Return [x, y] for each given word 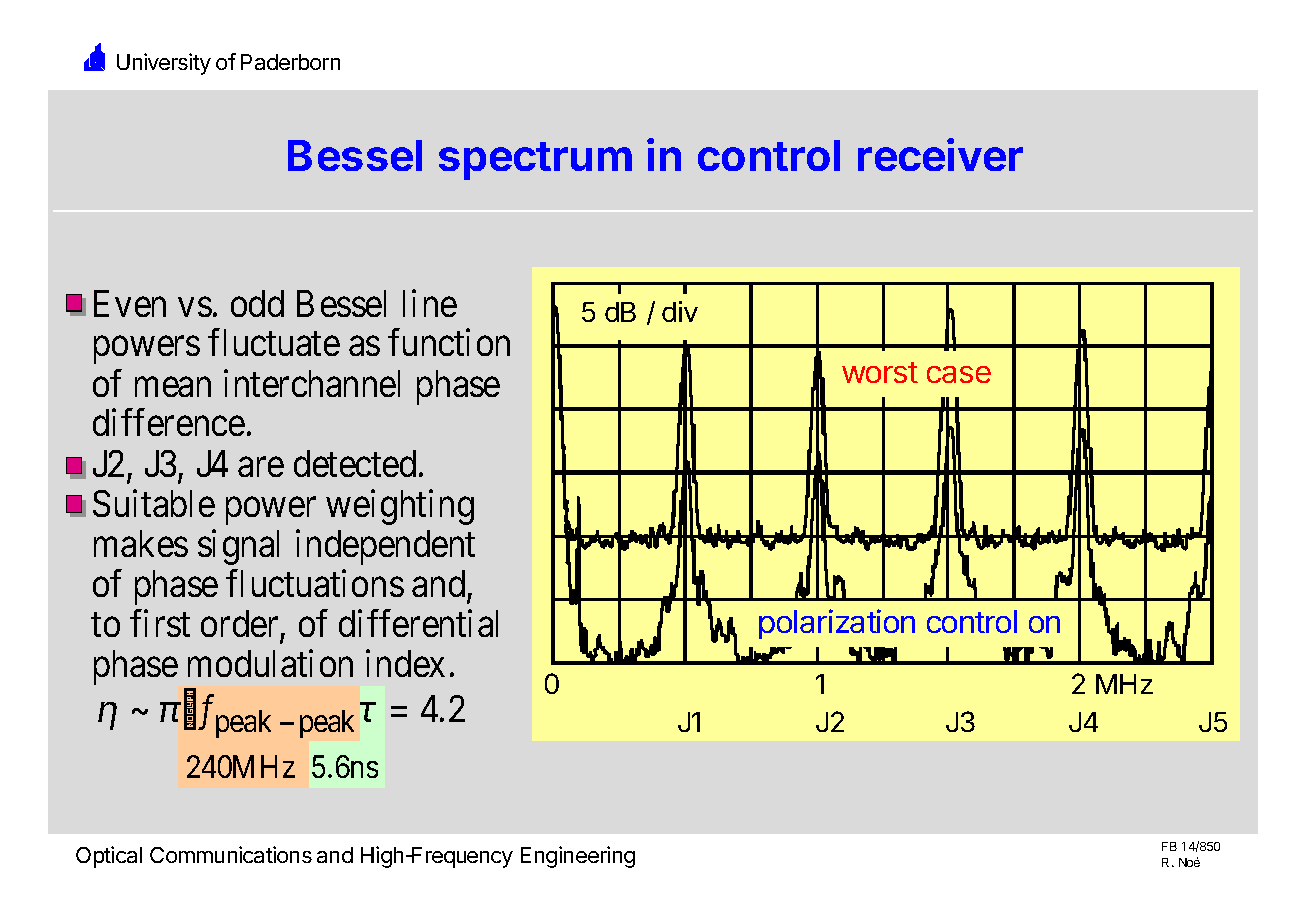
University [164, 64]
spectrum [535, 161]
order [241, 625]
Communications [231, 854]
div [680, 311]
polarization [837, 624]
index [405, 663]
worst [880, 372]
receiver [940, 154]
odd [257, 303]
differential [418, 623]
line [430, 303]
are [261, 467]
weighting [400, 507]
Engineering [578, 857]
